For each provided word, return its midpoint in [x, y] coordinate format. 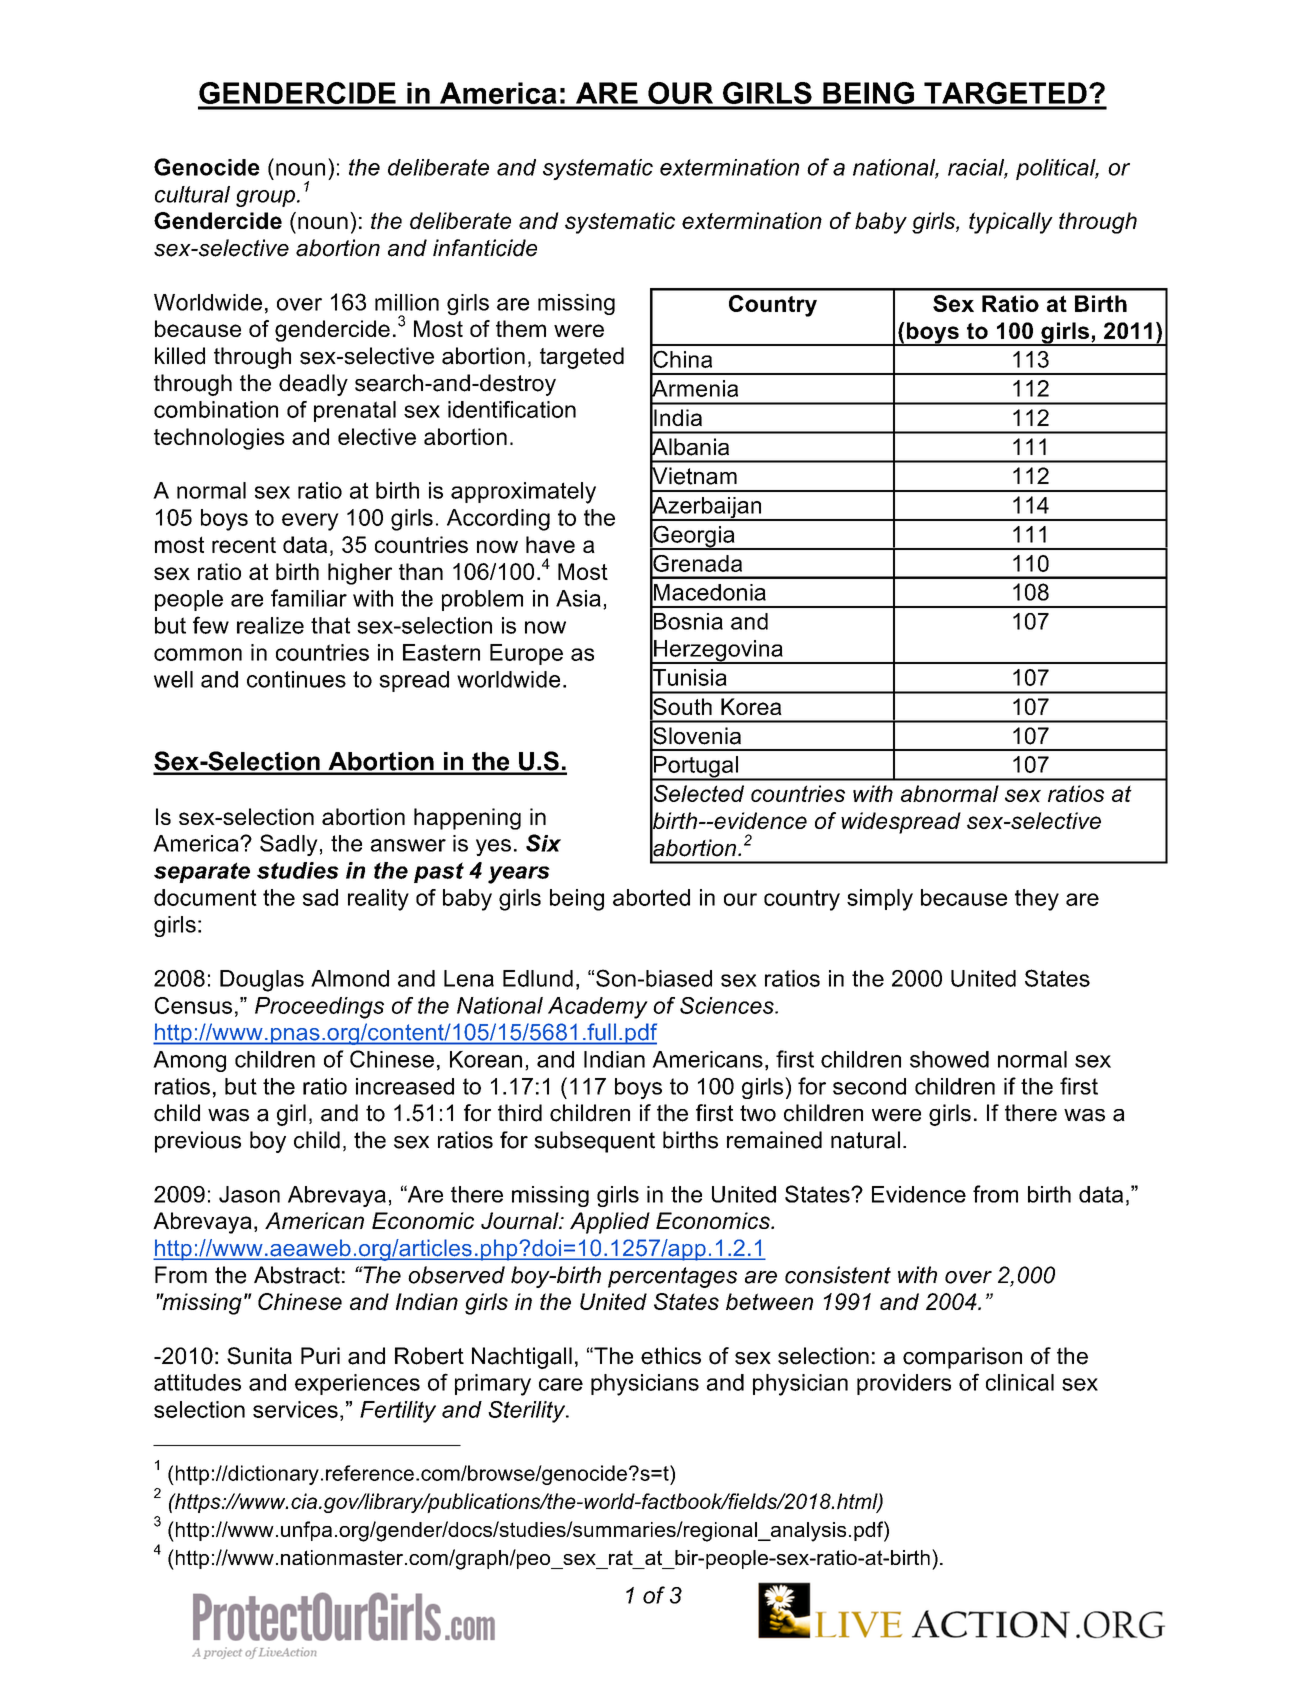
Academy [598, 1008]
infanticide [485, 248]
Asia [578, 598]
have [550, 544]
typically [1011, 223]
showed [949, 1059]
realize [270, 625]
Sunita [259, 1356]
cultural [192, 194]
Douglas [262, 981]
